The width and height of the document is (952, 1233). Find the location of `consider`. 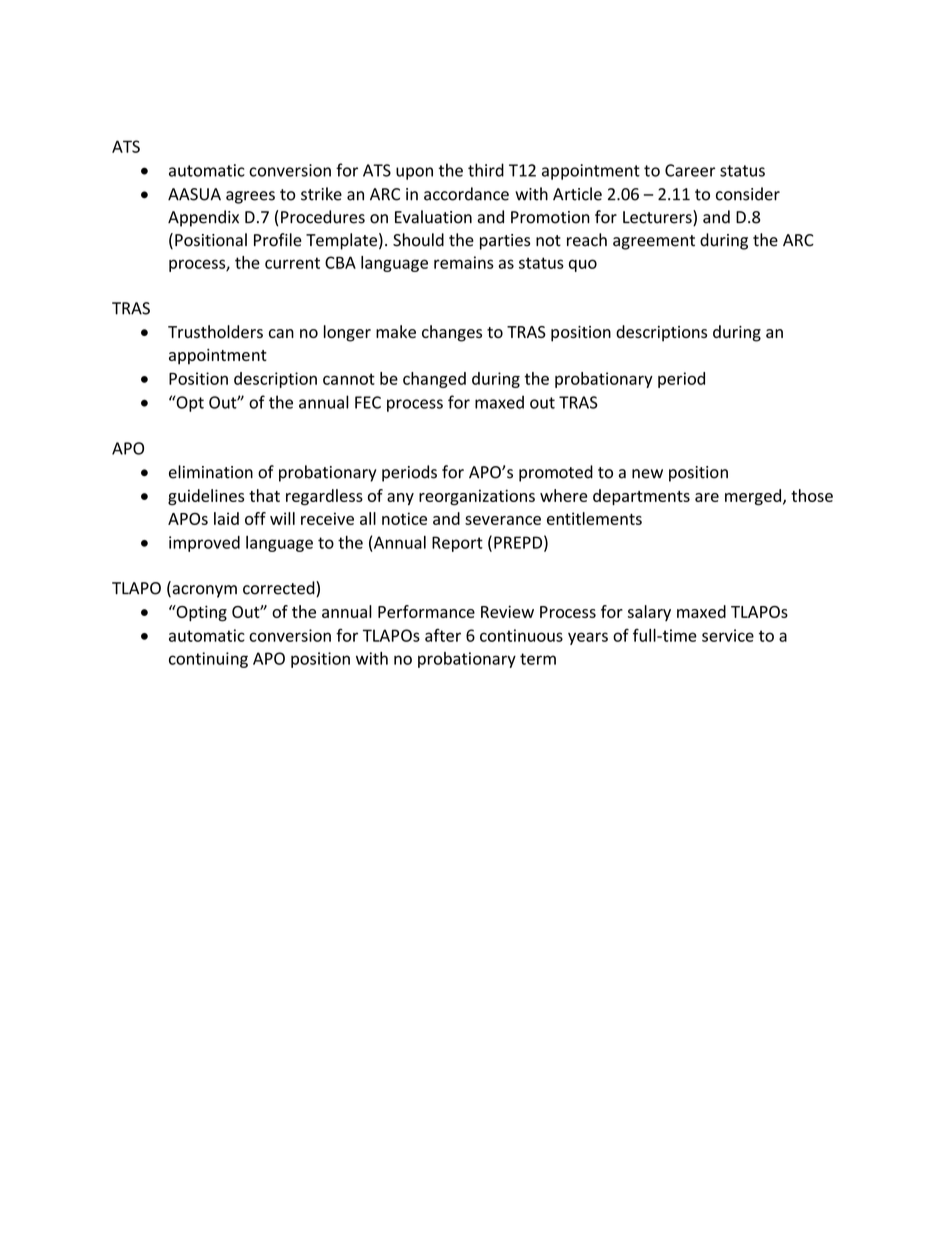

consider is located at coordinates (748, 194).
